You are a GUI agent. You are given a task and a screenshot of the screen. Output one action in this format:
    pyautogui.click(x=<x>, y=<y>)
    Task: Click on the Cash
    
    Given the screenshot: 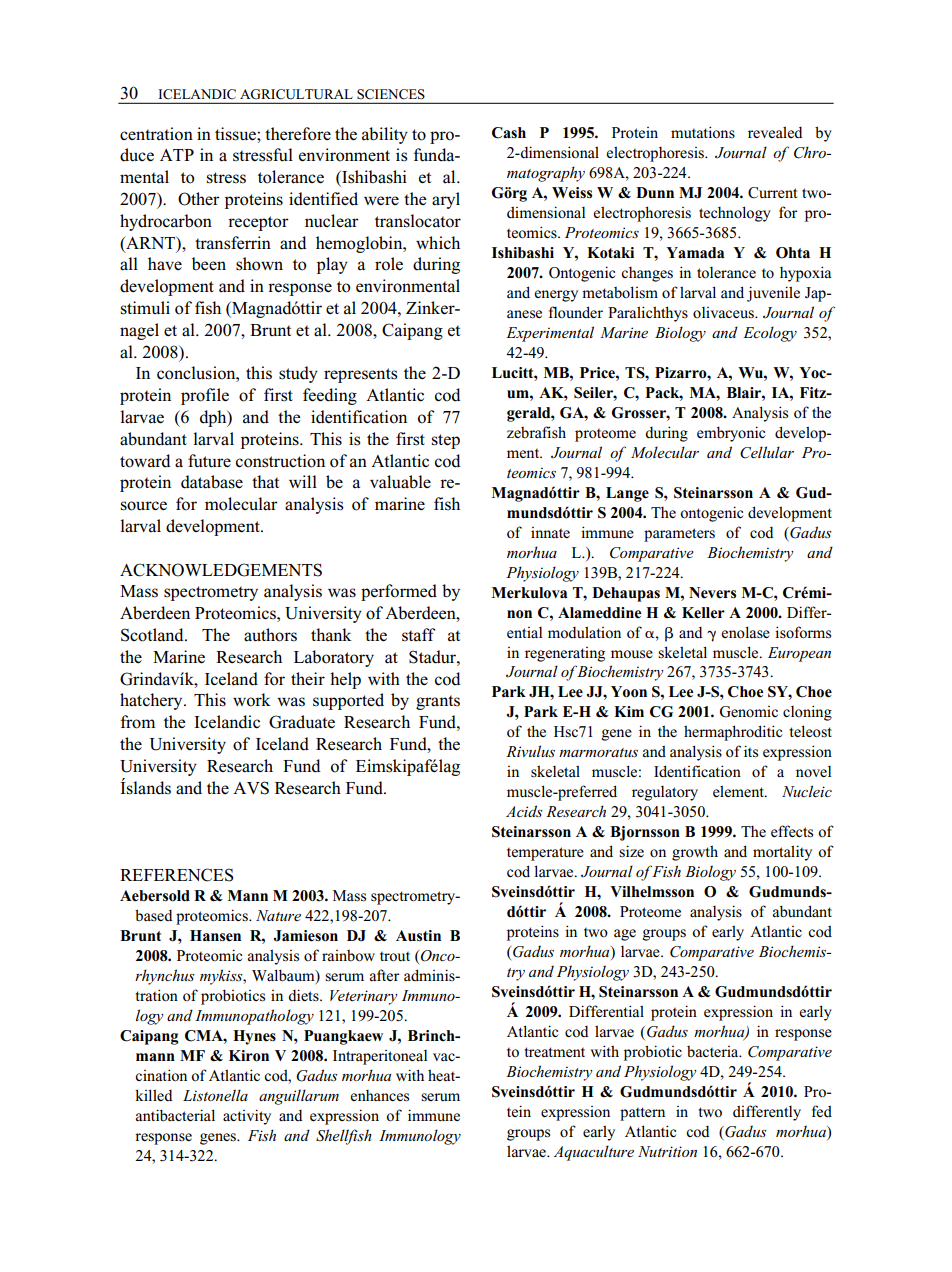 What is the action you would take?
    pyautogui.click(x=509, y=133)
